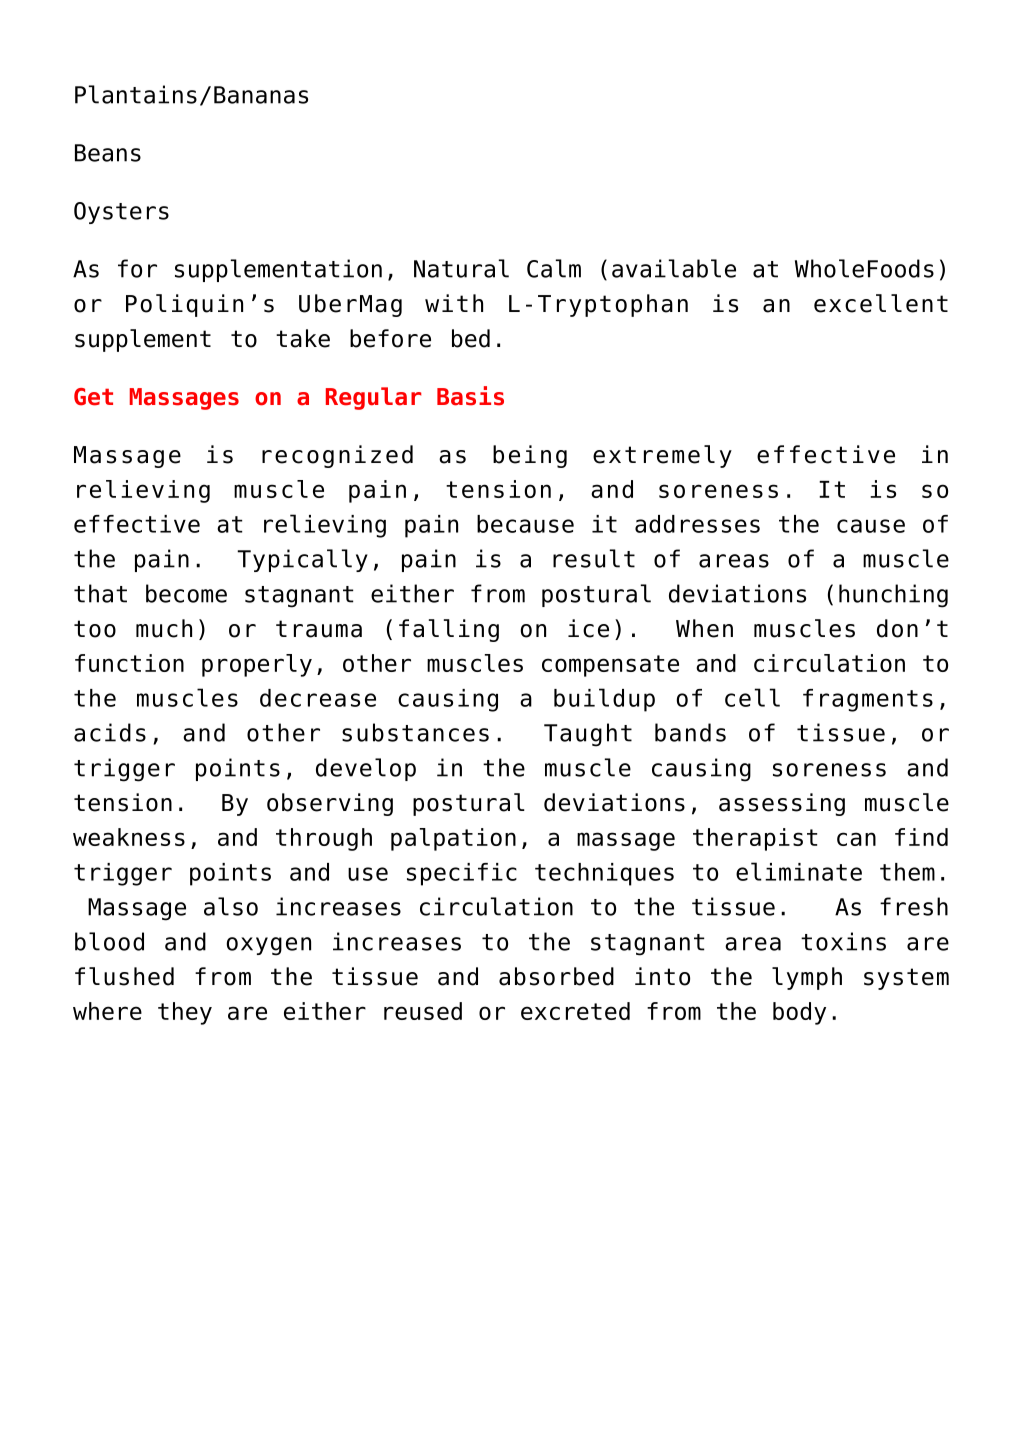 The image size is (1023, 1447). Describe the element at coordinates (108, 153) in the screenshot. I see `Beans` at that location.
